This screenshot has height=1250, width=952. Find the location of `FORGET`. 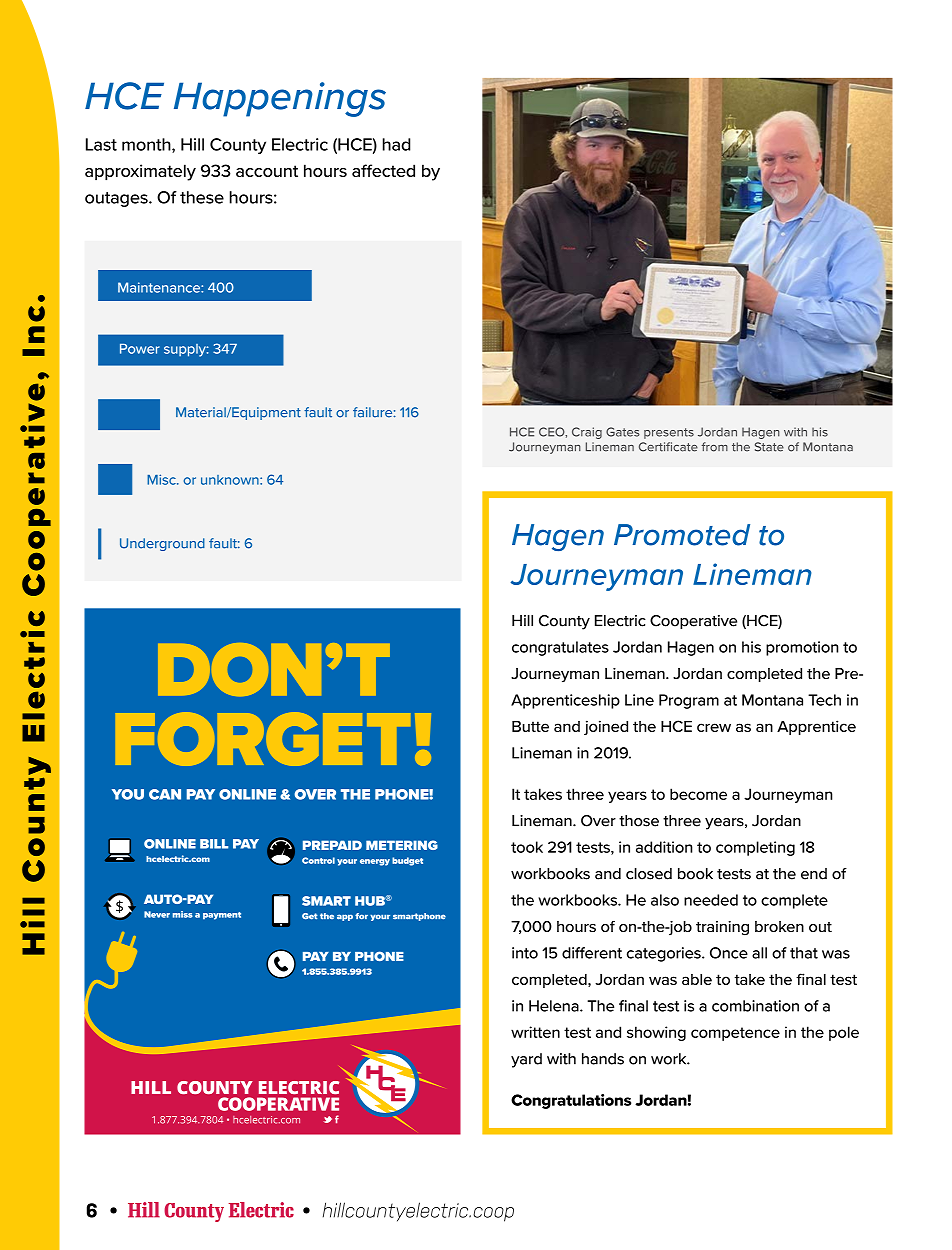

FORGET is located at coordinates (263, 739).
